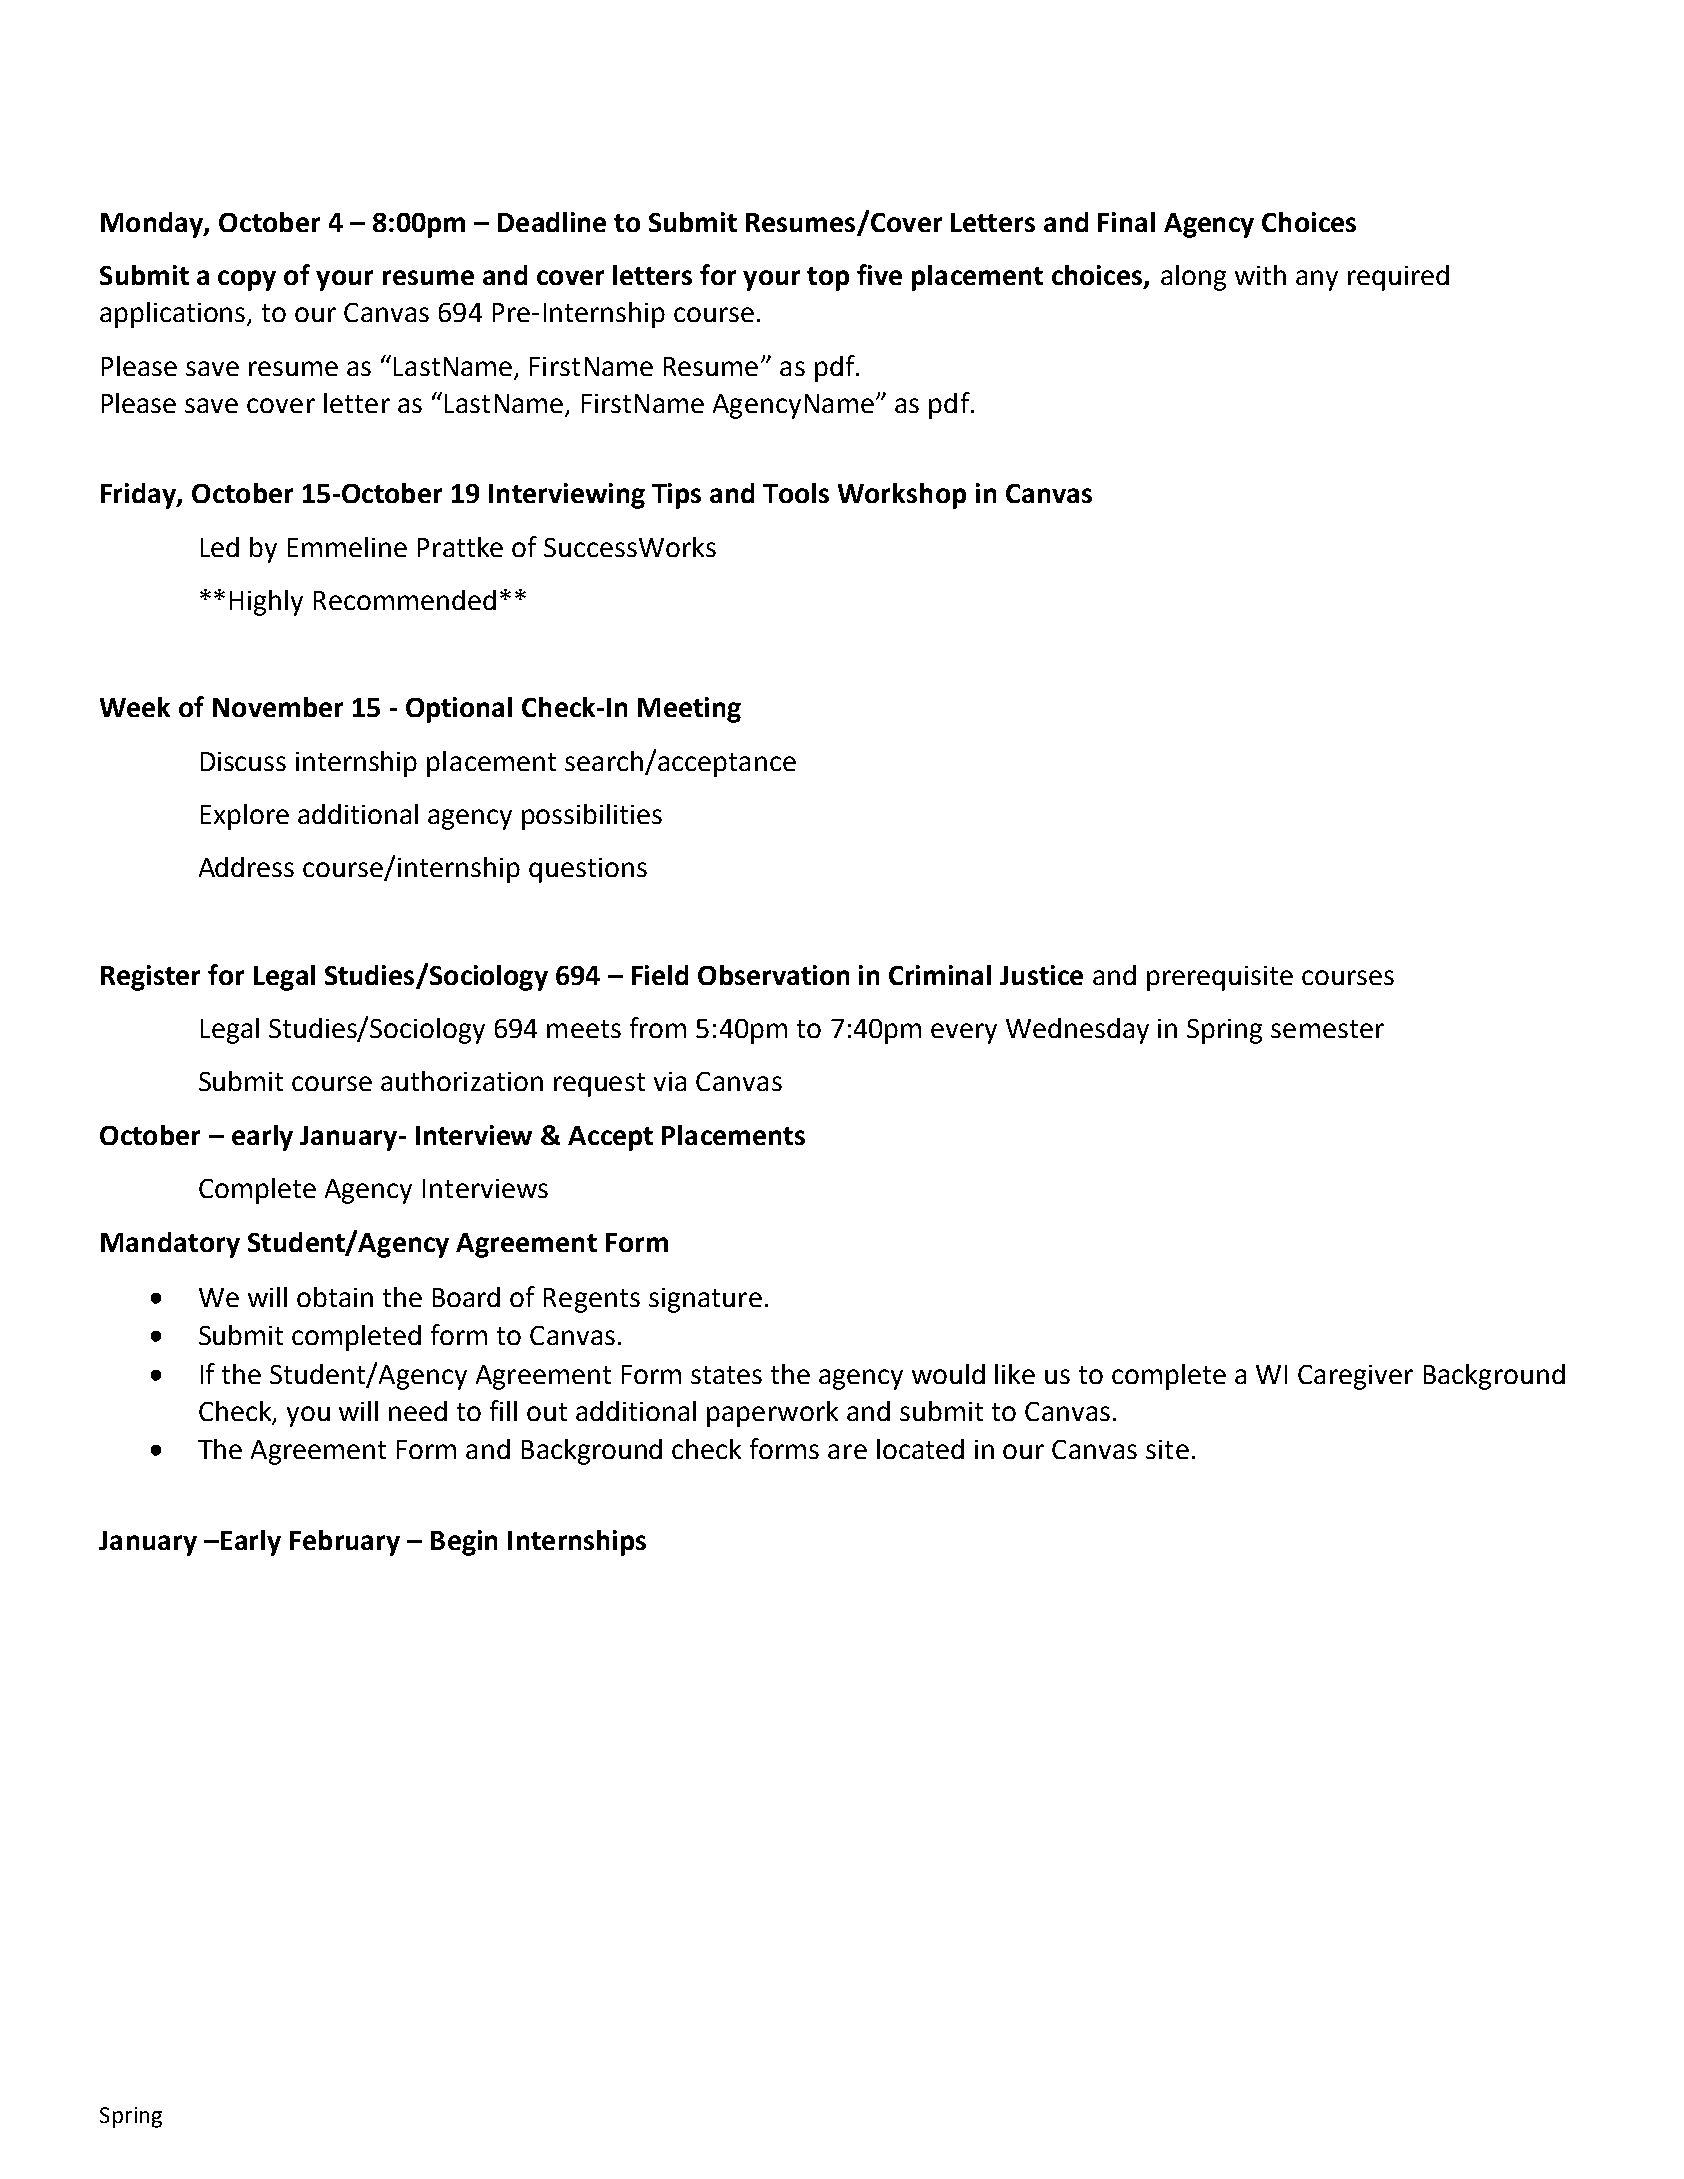 This image has height=2179, width=1684. I want to click on paperwork, so click(772, 1414).
